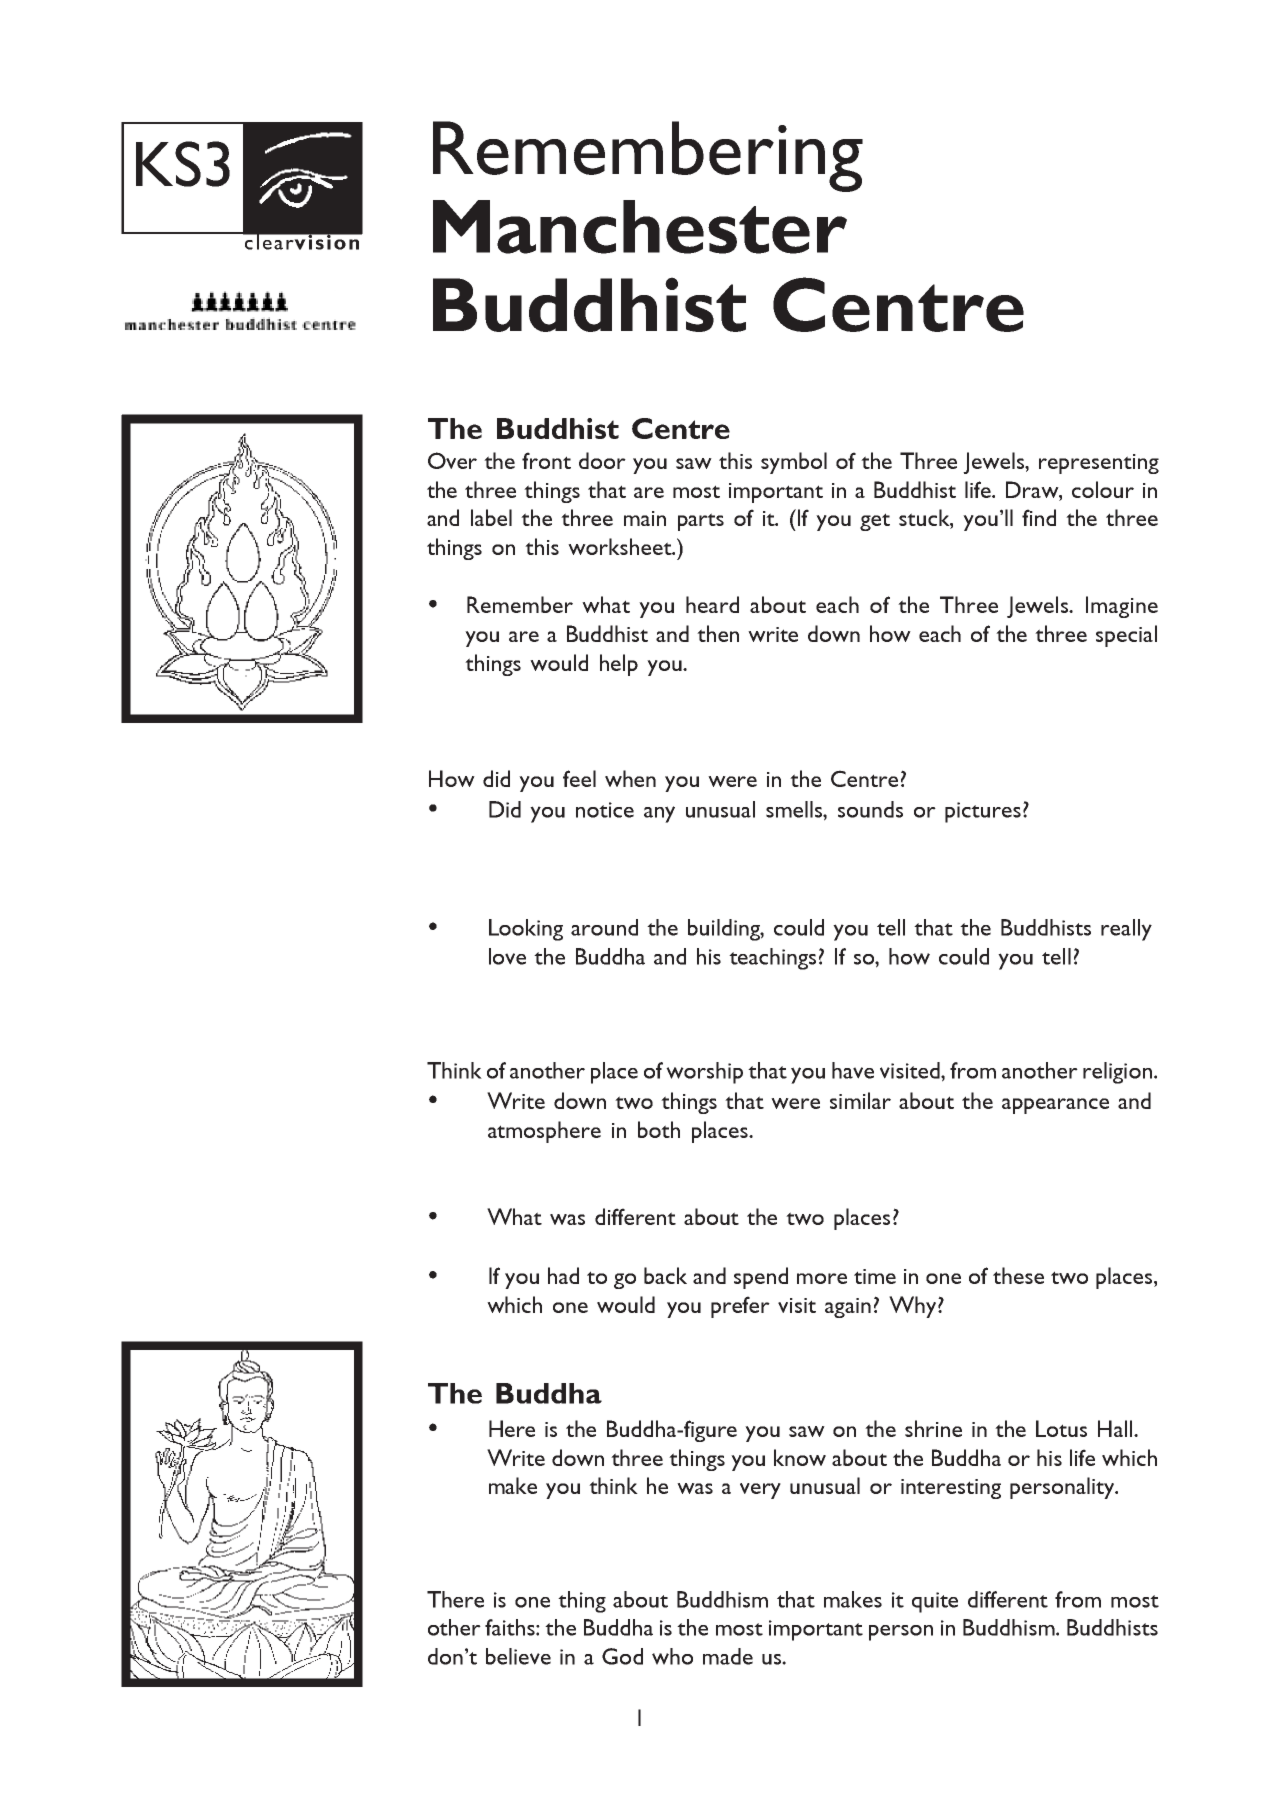  I want to click on Manchester, so click(640, 227).
